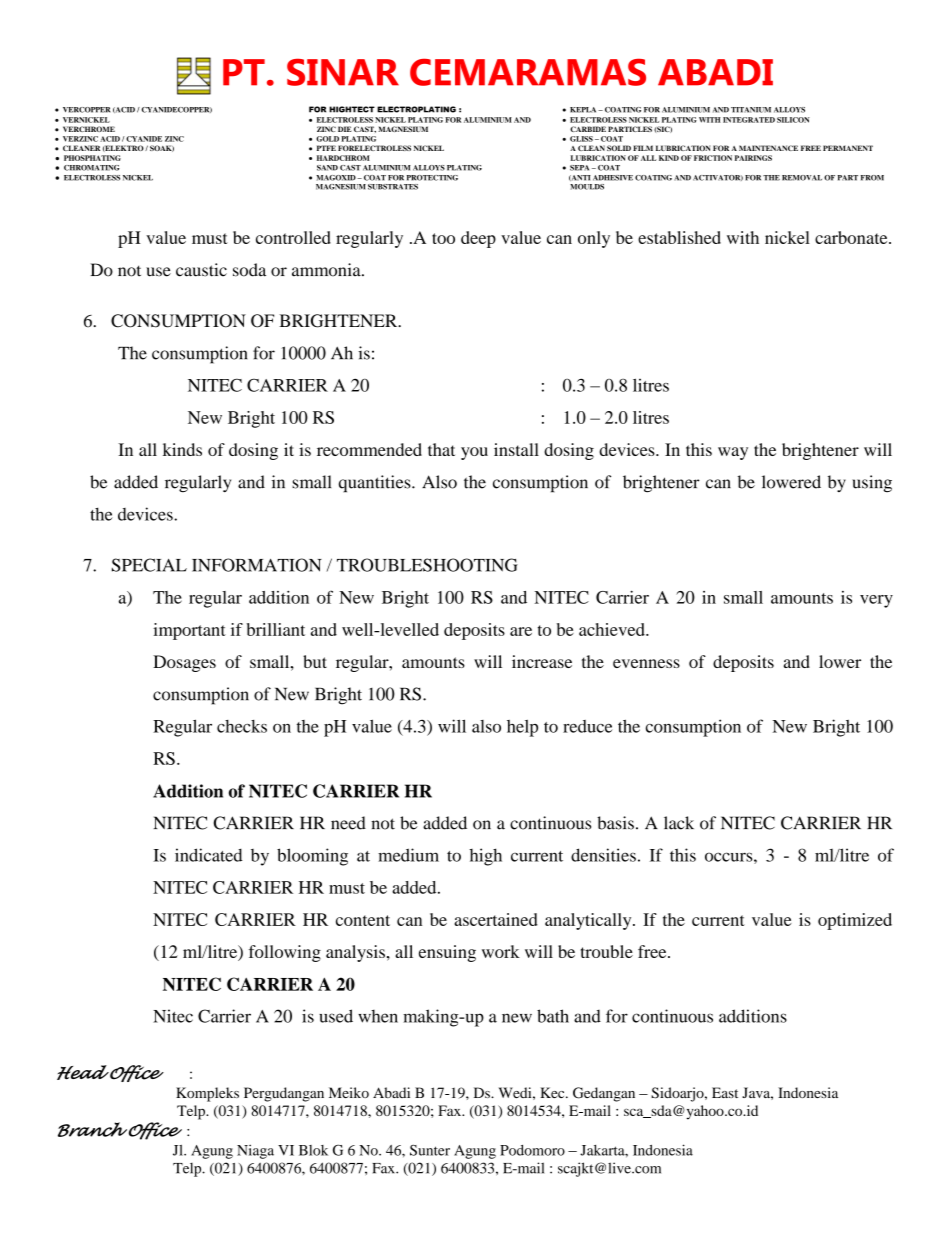  Describe the element at coordinates (521, 631) in the screenshot. I see `are` at that location.
